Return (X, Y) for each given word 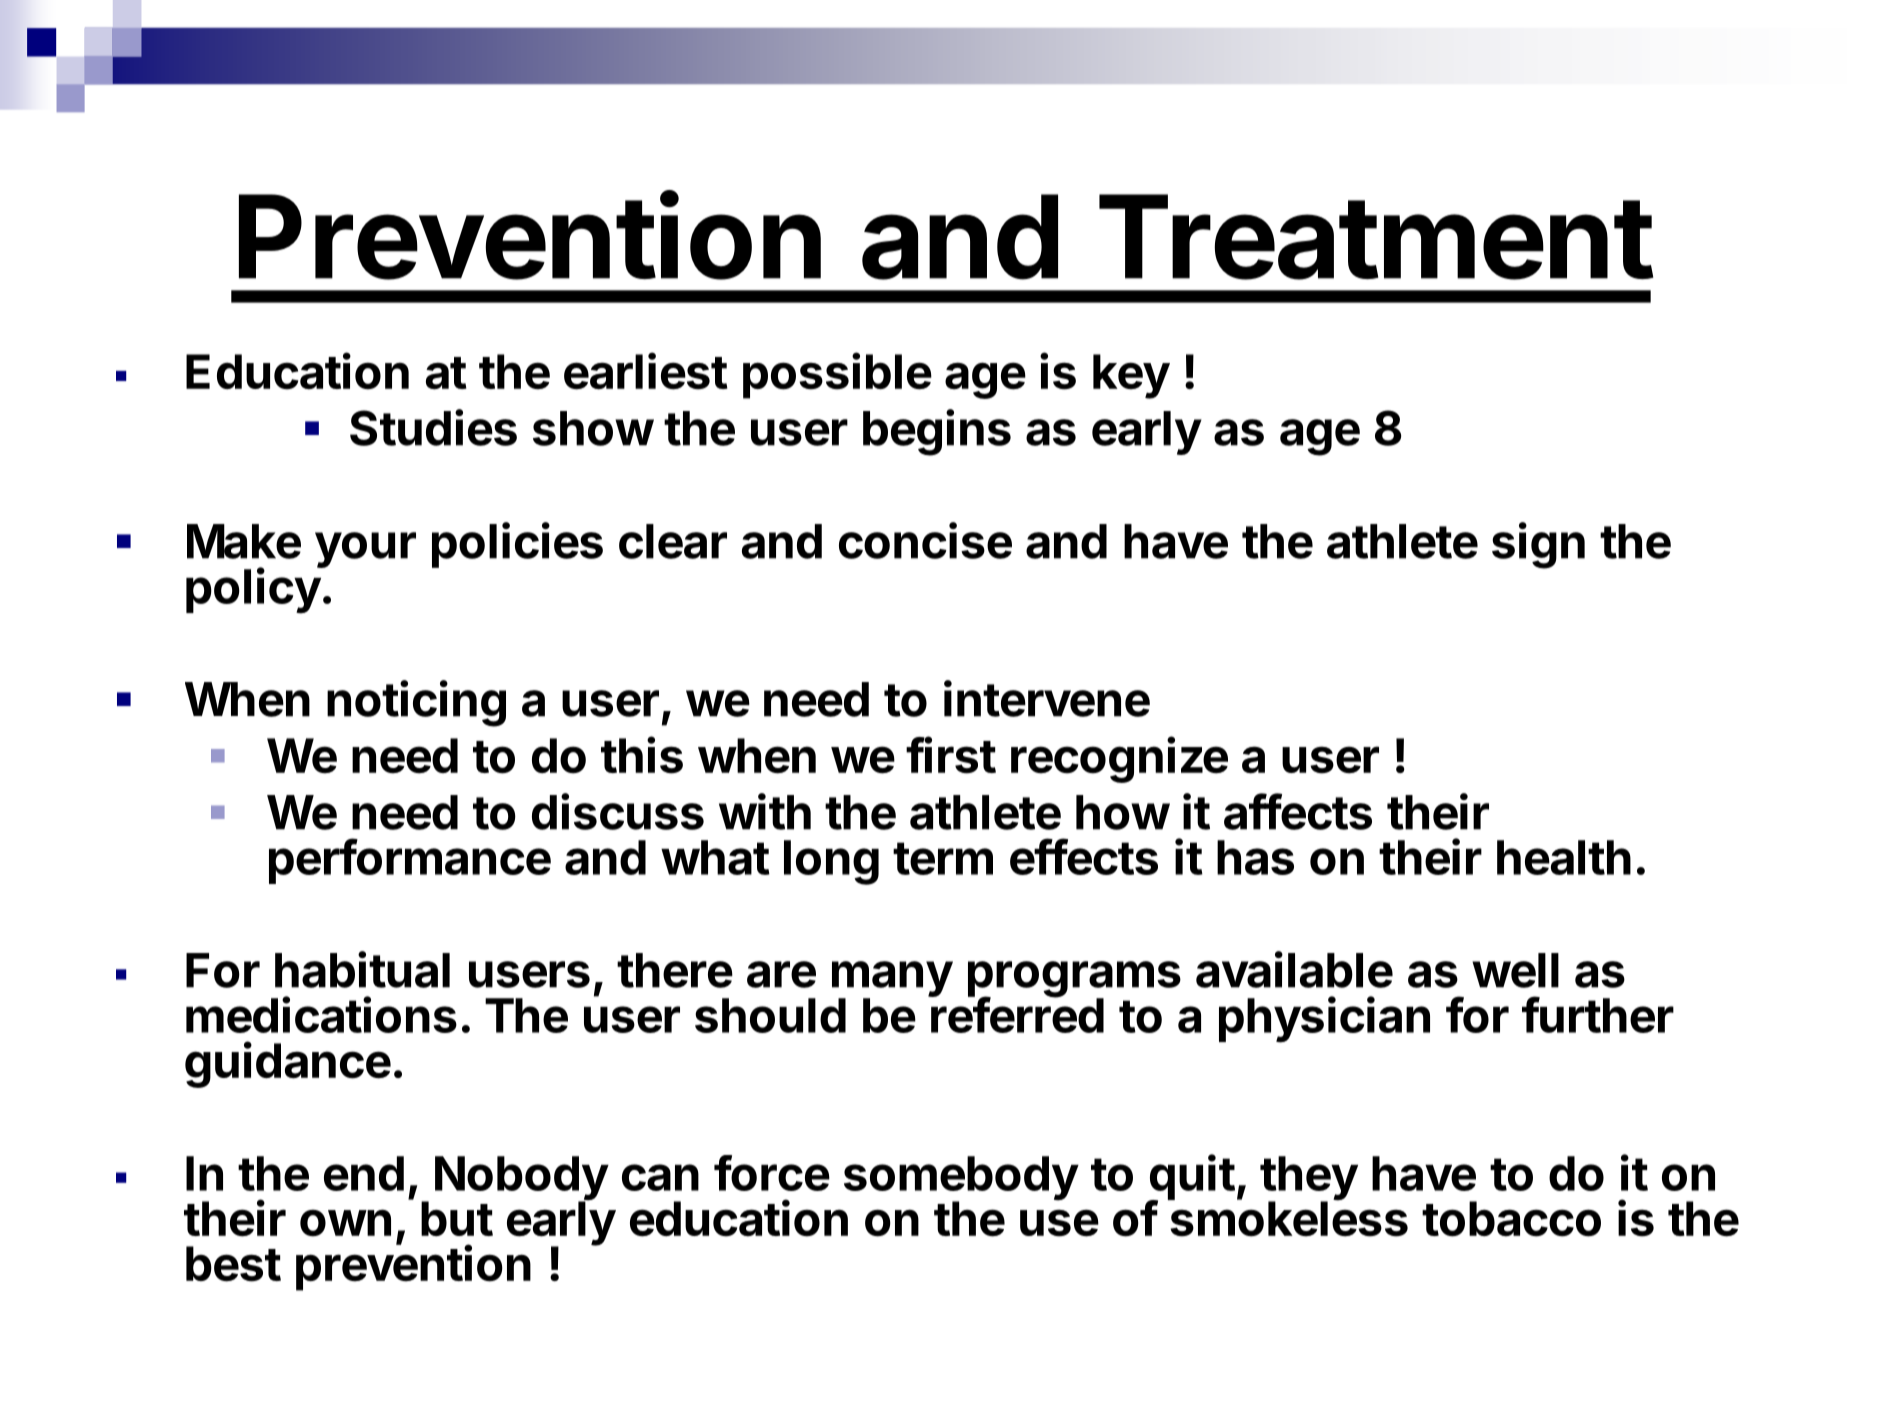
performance (410, 861)
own (345, 1223)
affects (1298, 811)
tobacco (1511, 1219)
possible (837, 375)
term (943, 858)
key (1131, 376)
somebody (961, 1179)
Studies (433, 427)
